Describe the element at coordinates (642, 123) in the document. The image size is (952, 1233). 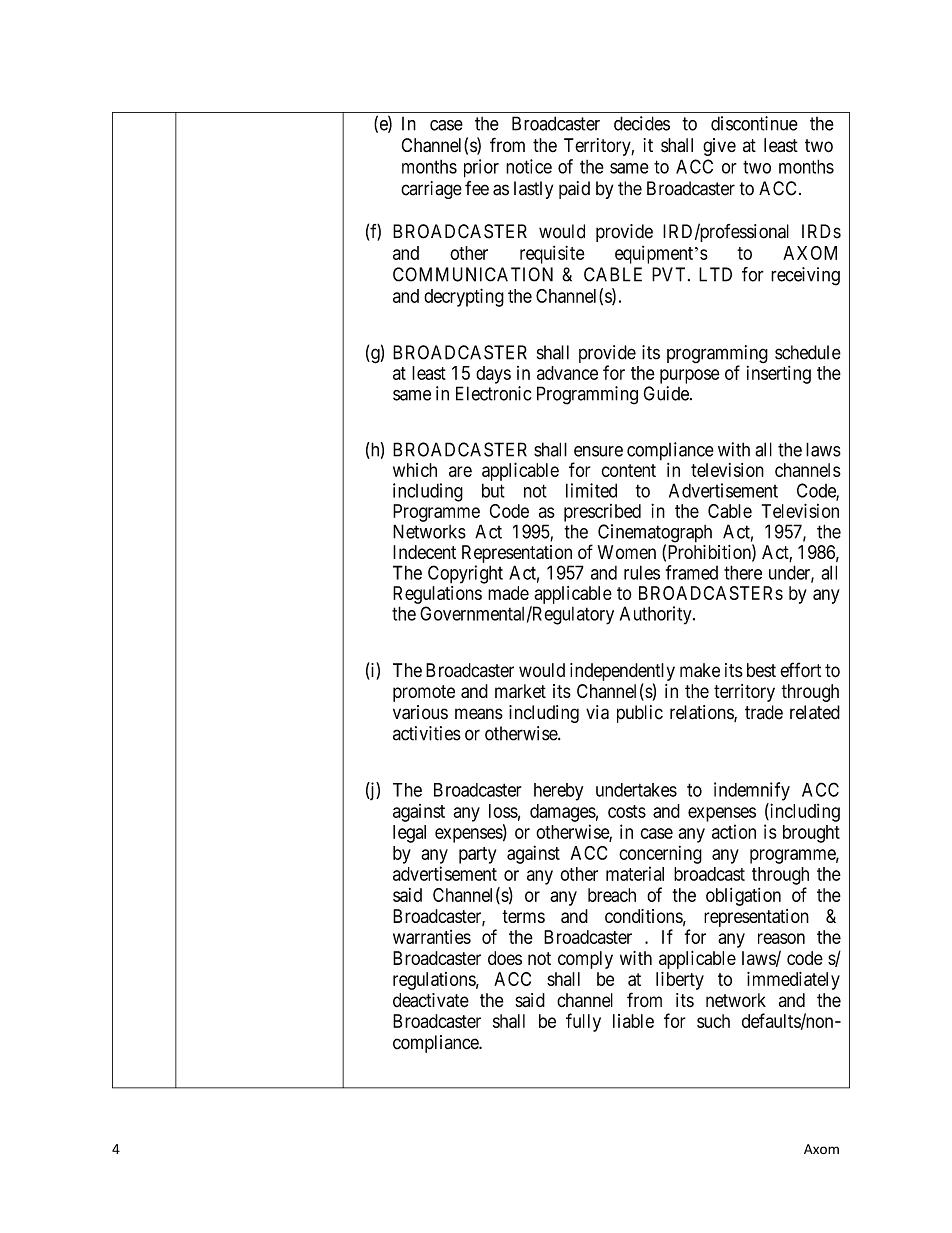
I see `decides` at that location.
